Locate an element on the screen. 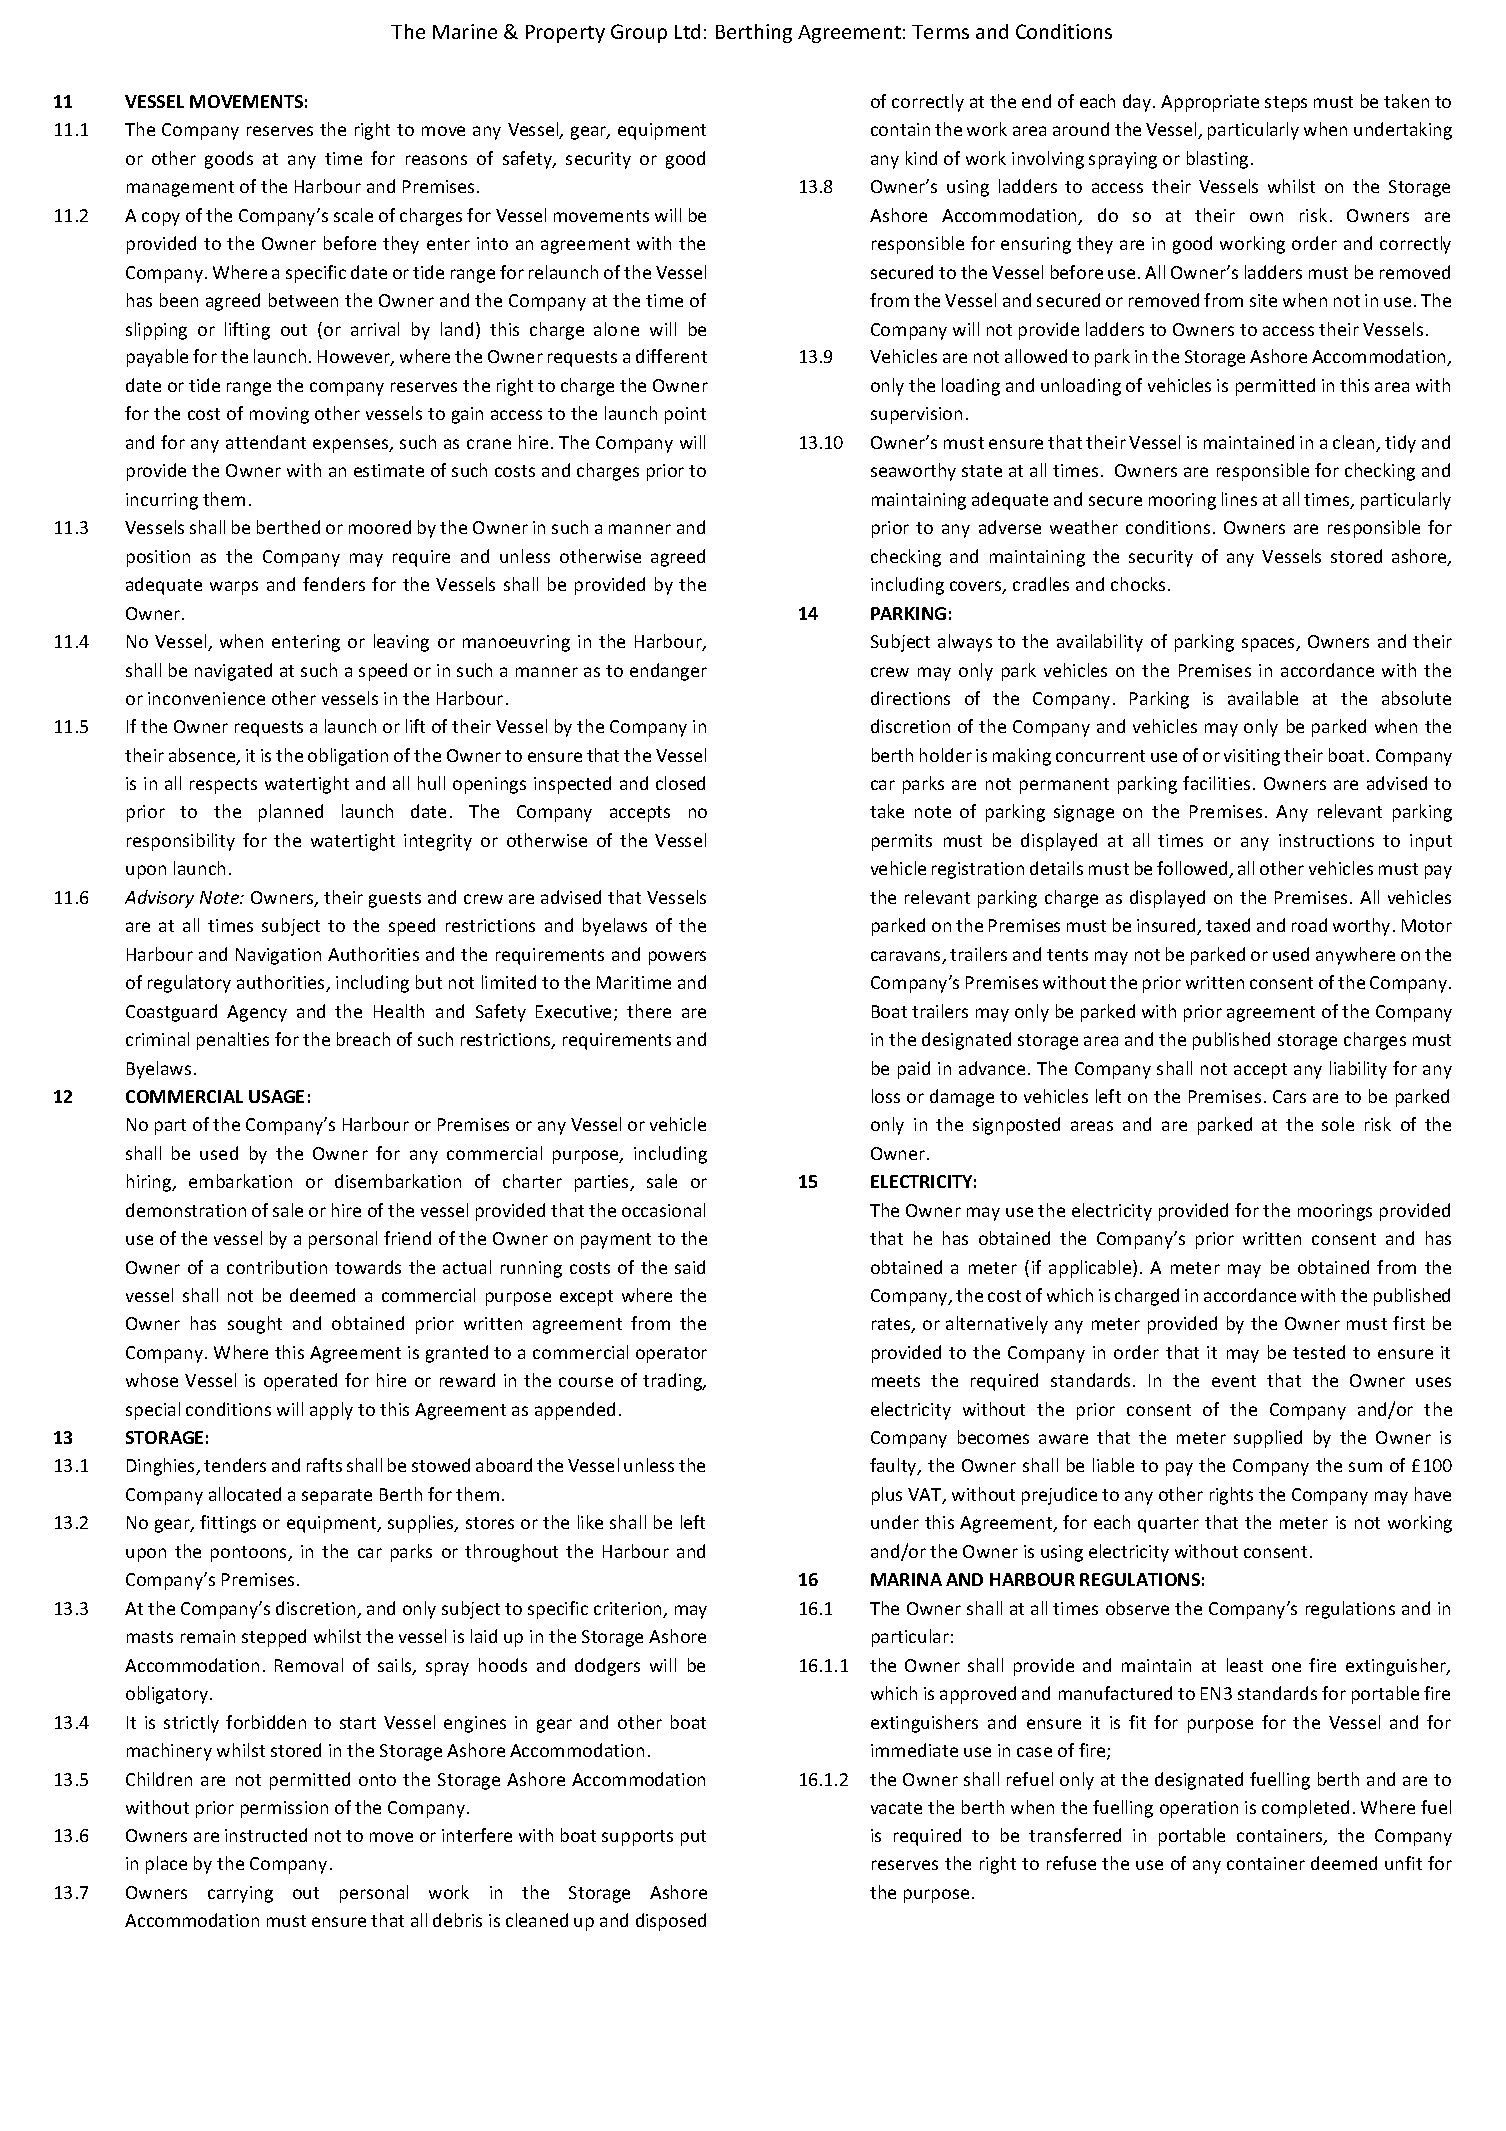  road is located at coordinates (1309, 925).
